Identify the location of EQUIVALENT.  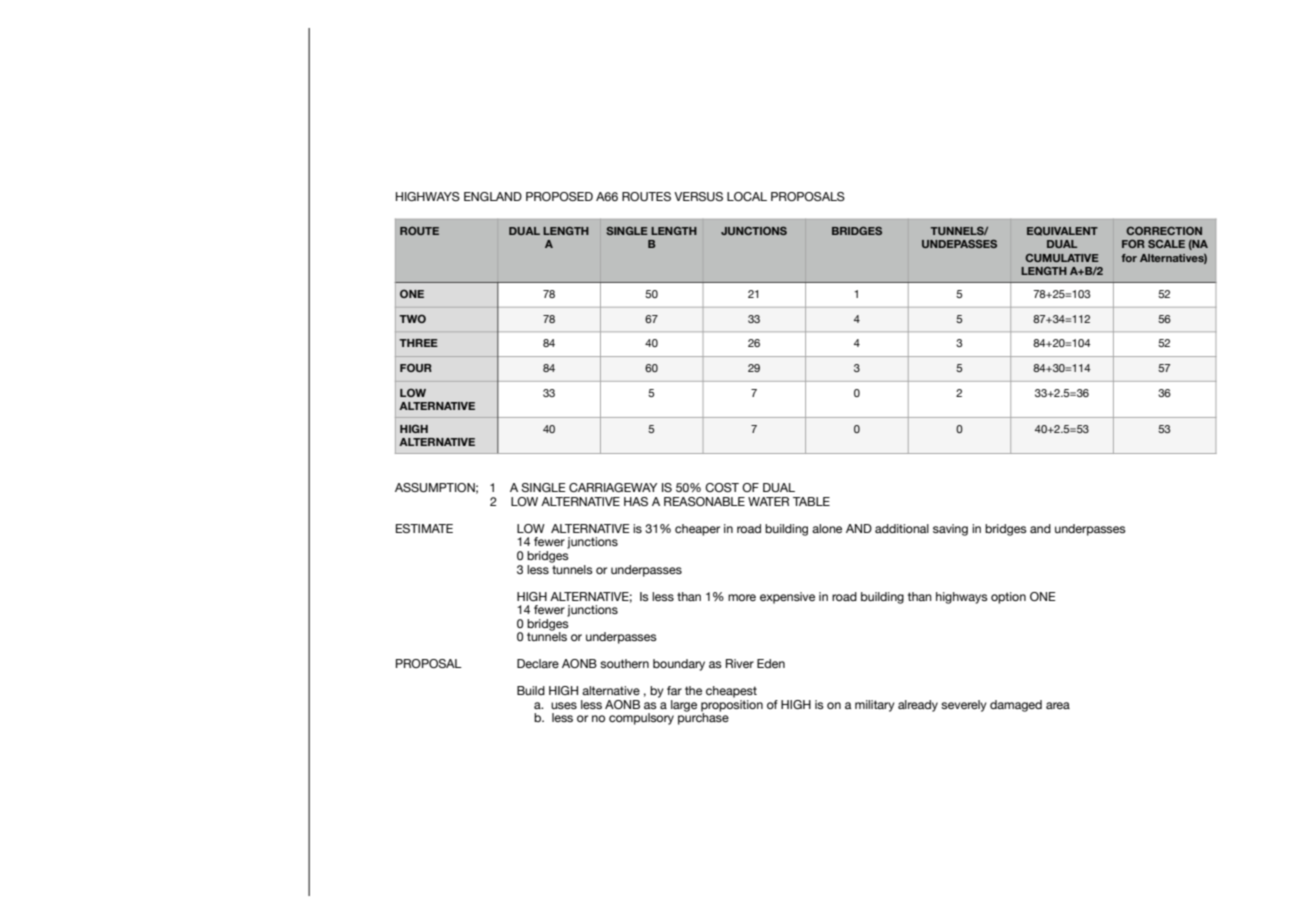
(1062, 231).
